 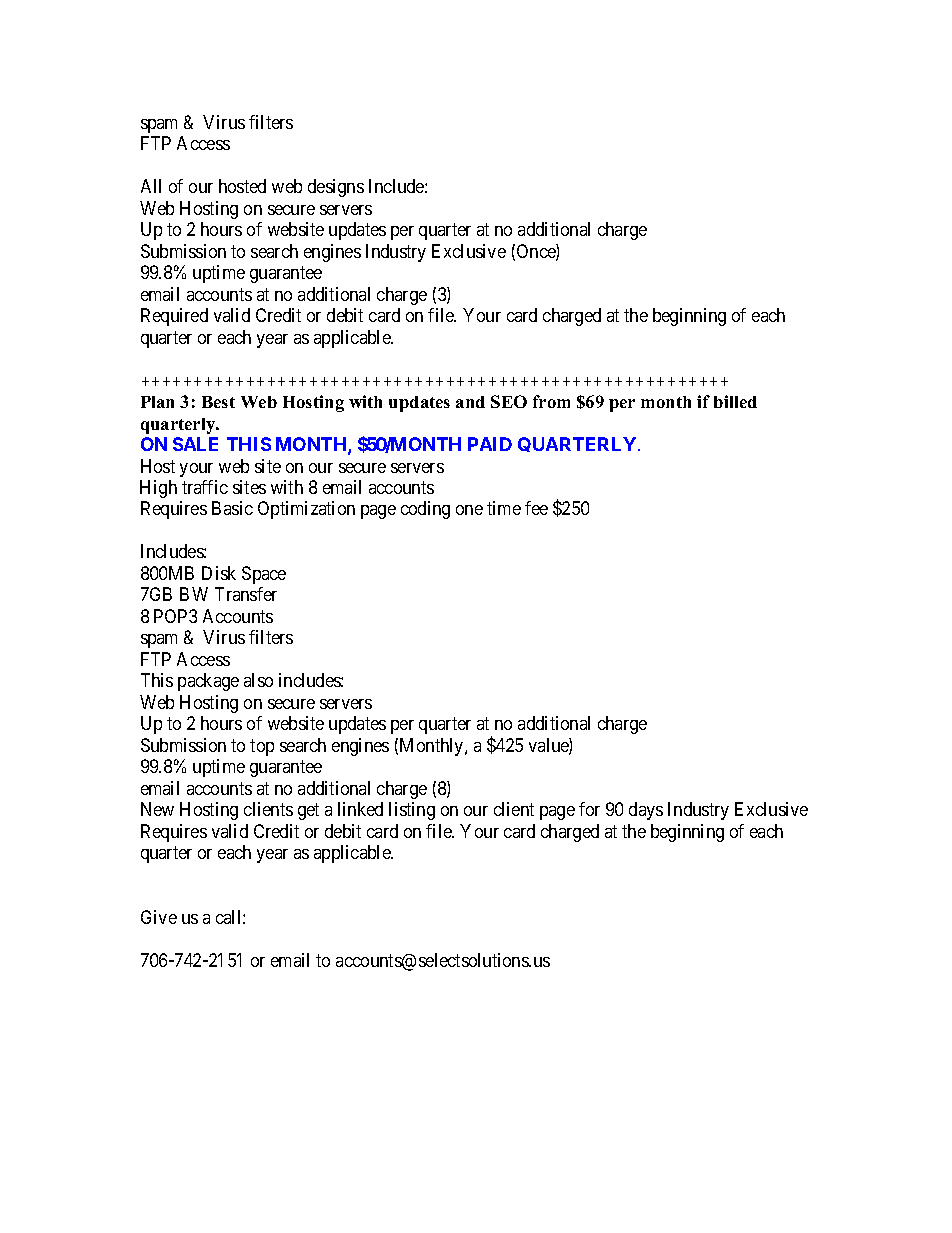 What do you see at coordinates (218, 402) in the screenshot?
I see `Best` at bounding box center [218, 402].
